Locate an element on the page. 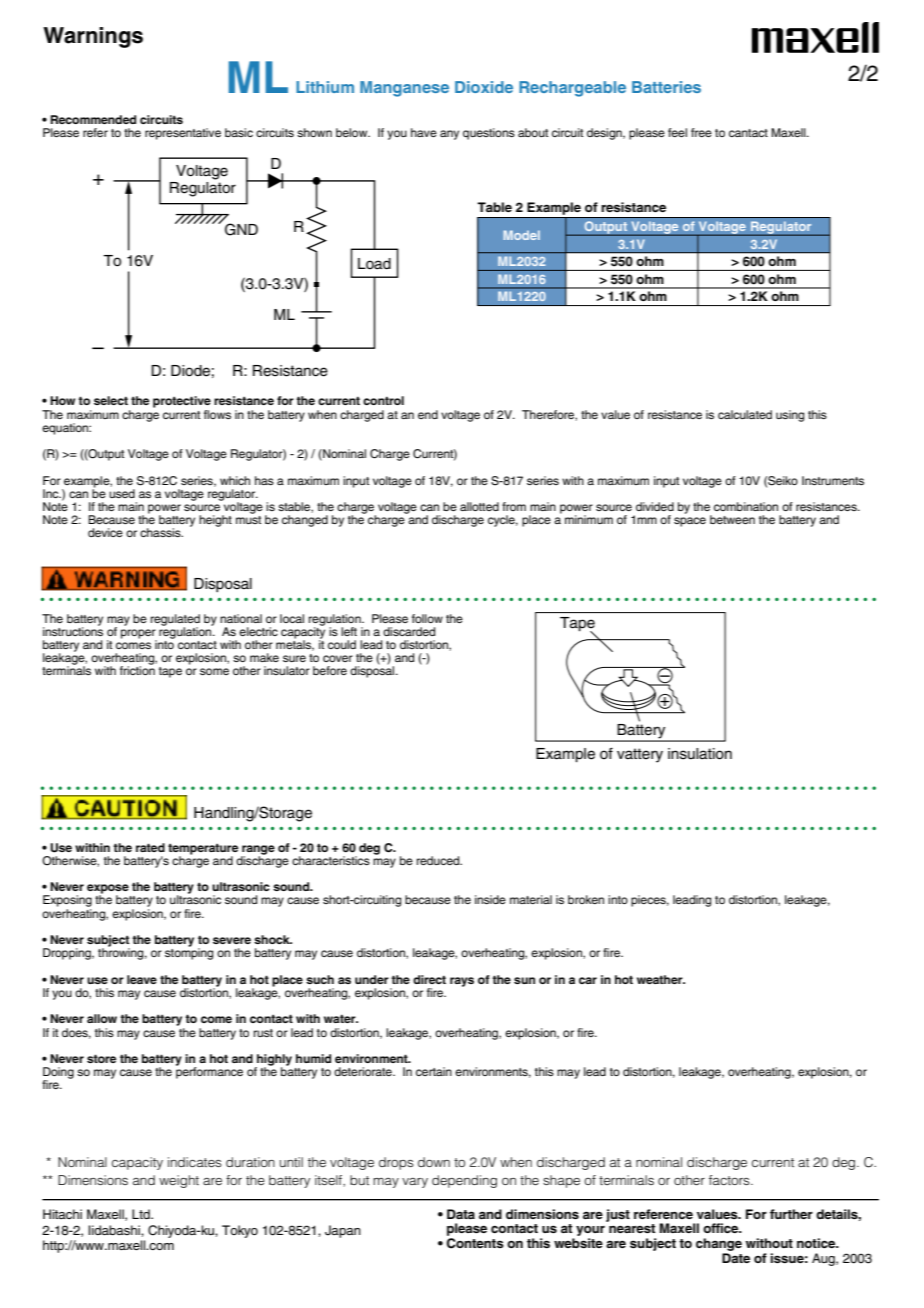  proper is located at coordinates (139, 635).
